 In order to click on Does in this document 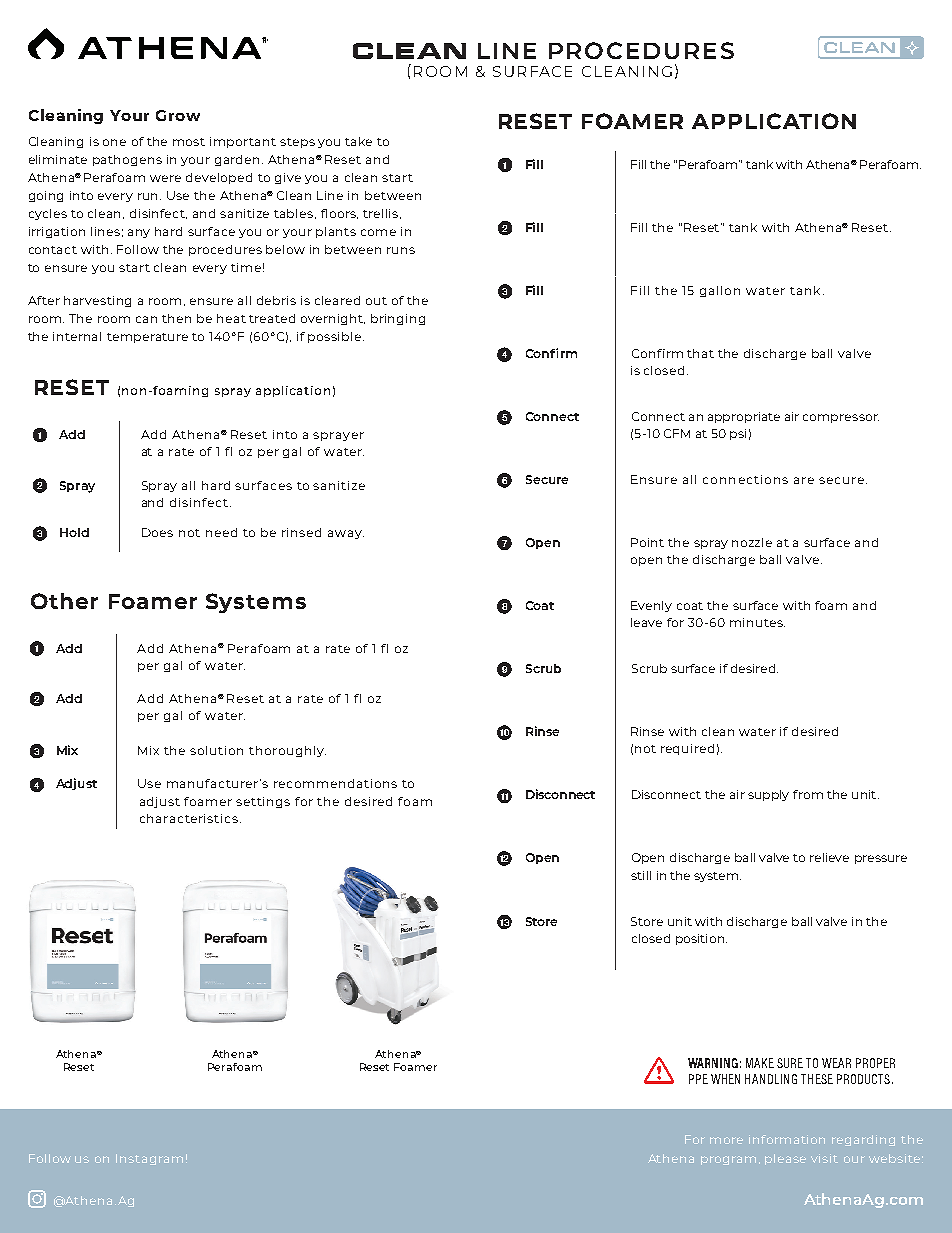, I will do `click(157, 532)`.
